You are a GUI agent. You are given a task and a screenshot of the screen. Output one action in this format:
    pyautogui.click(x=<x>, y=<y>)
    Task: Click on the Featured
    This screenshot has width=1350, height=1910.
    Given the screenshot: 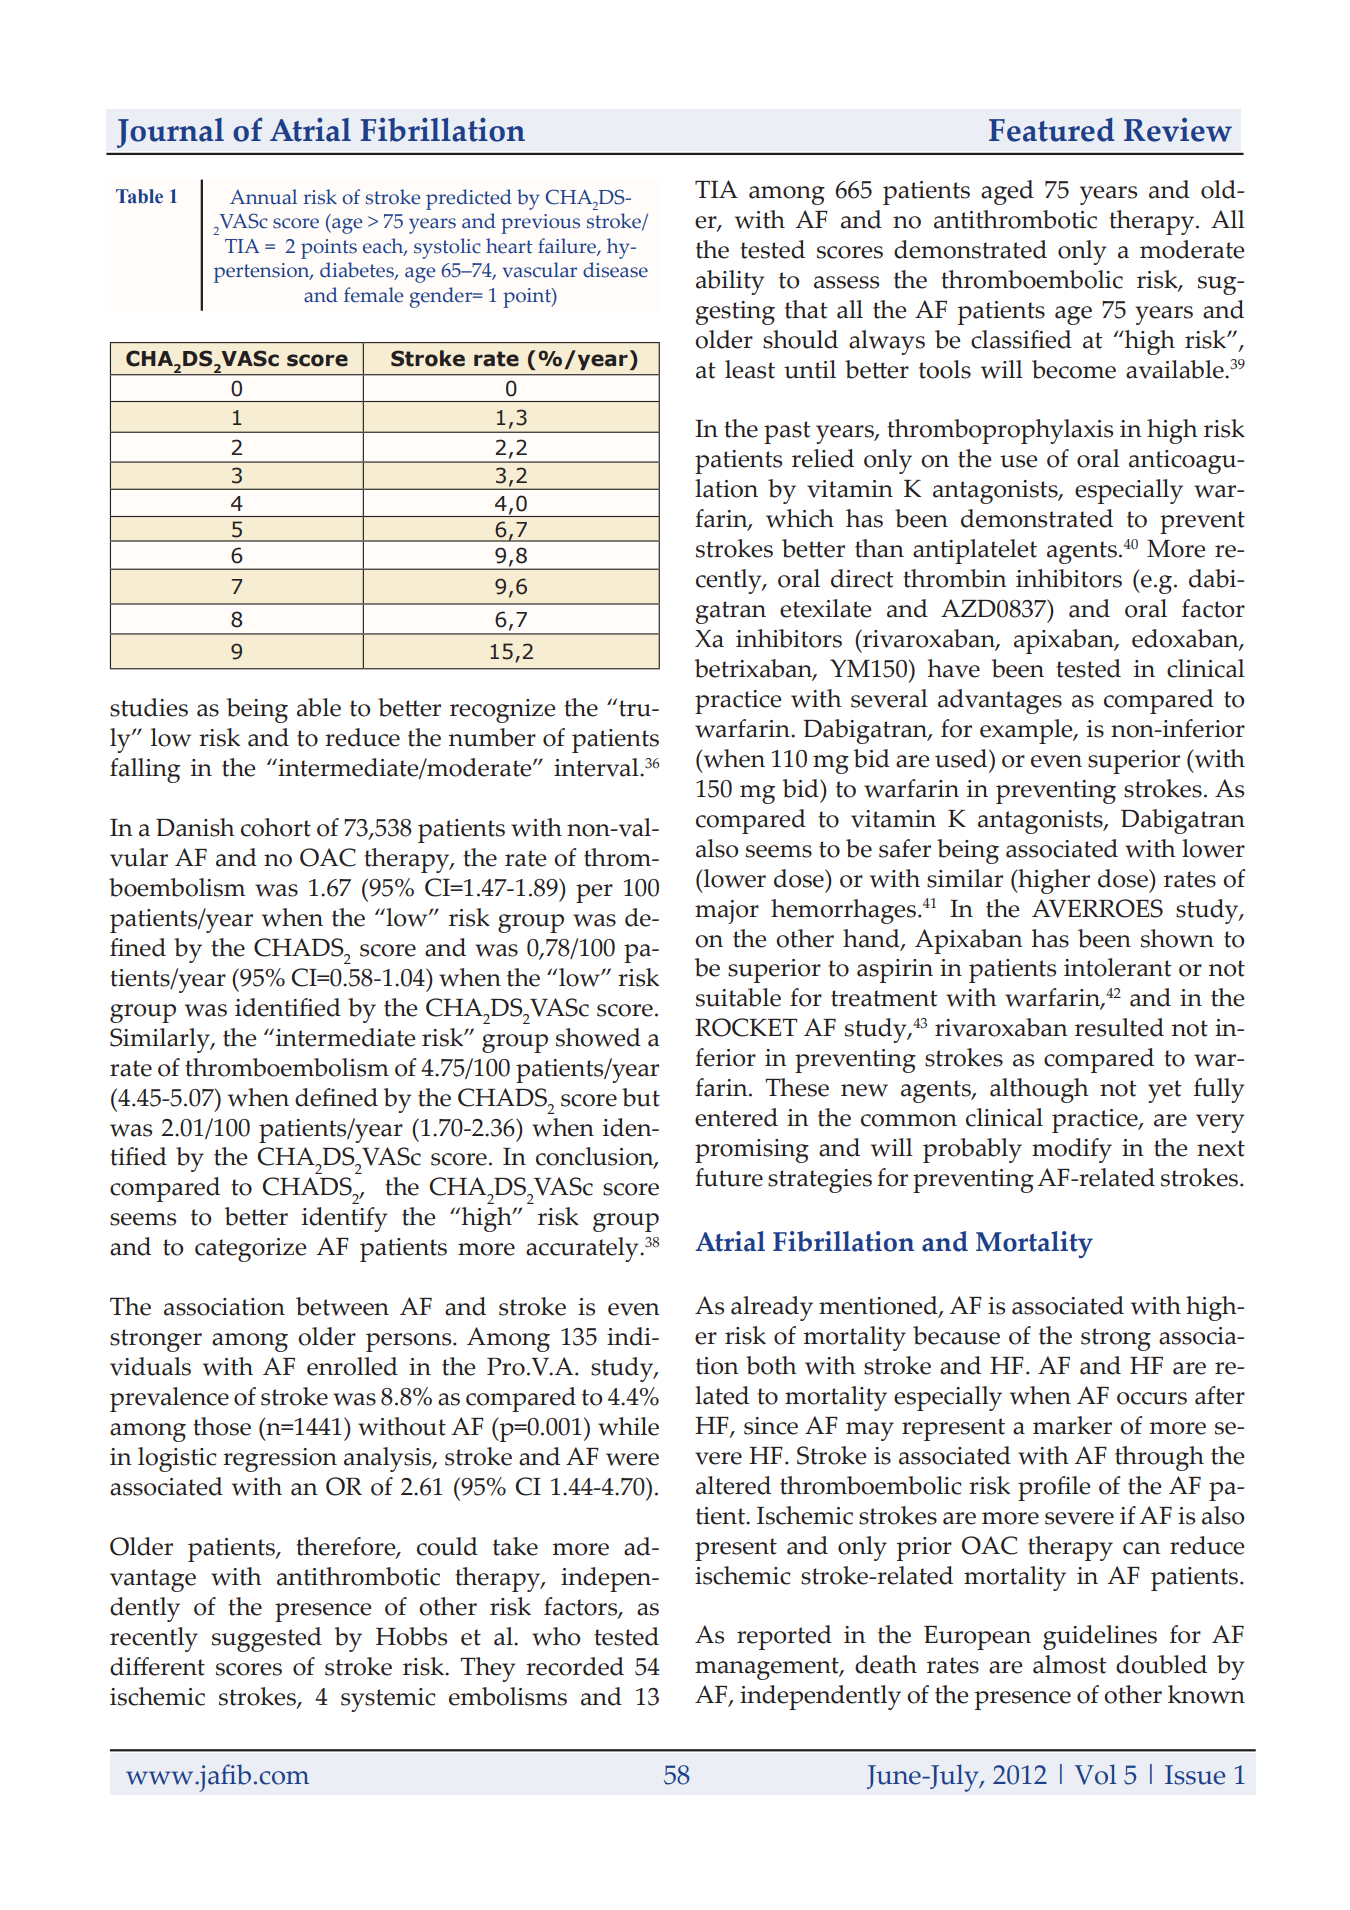 What is the action you would take?
    pyautogui.click(x=1052, y=130)
